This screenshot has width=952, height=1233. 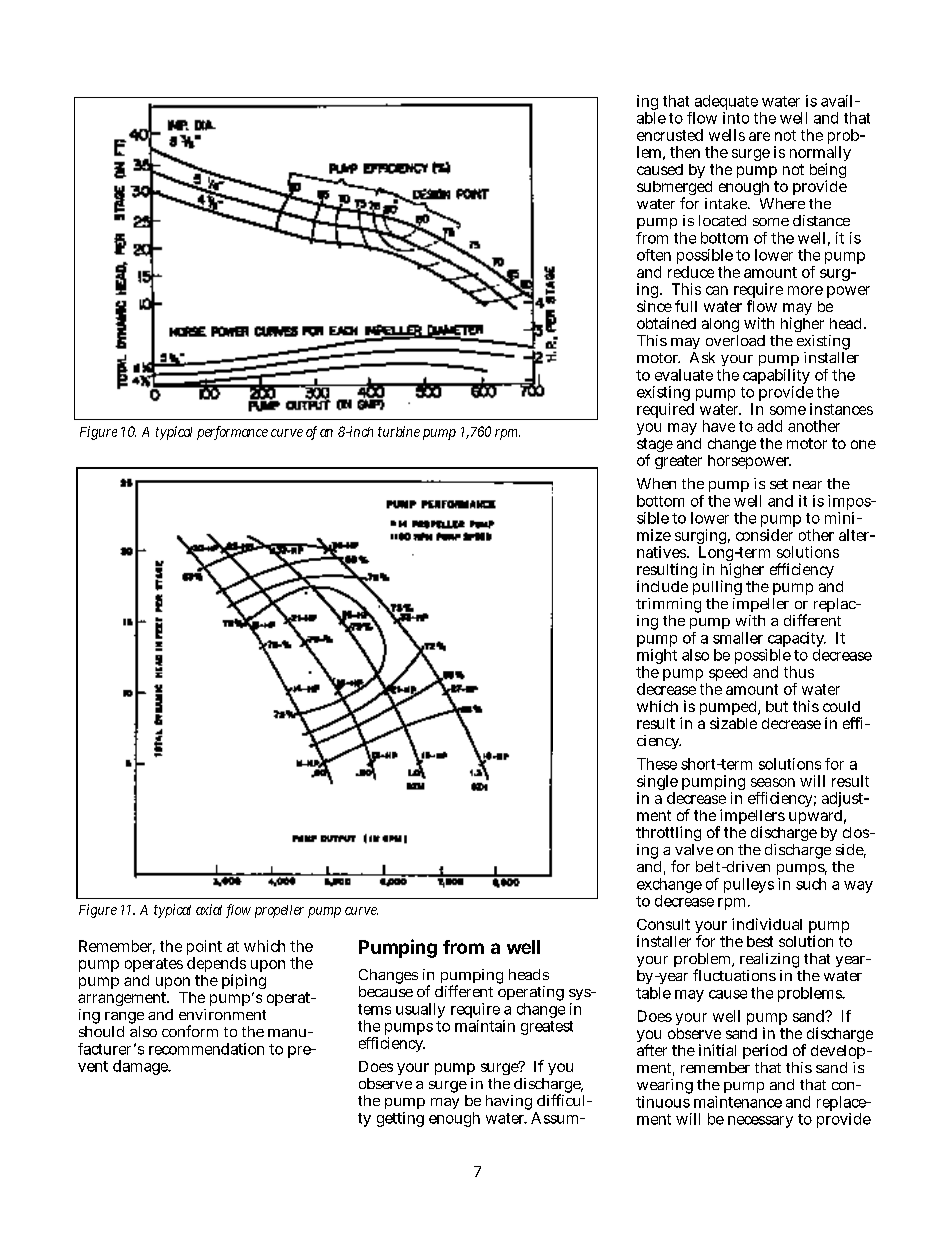 What do you see at coordinates (209, 909) in the screenshot?
I see `axial` at bounding box center [209, 909].
